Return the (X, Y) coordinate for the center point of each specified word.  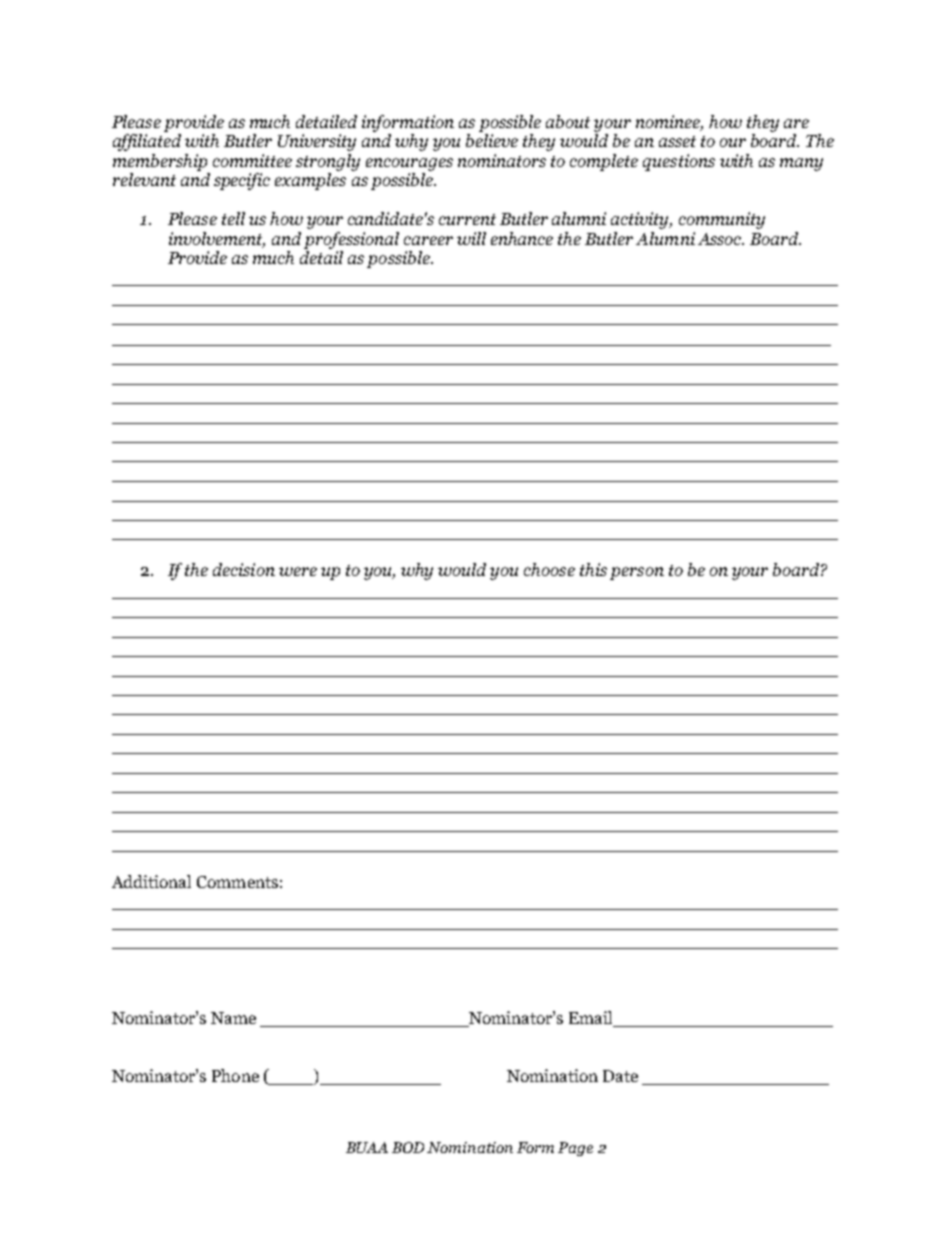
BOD (408, 1147)
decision (244, 569)
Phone (235, 1075)
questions (679, 162)
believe (492, 140)
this (593, 569)
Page (575, 1149)
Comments (237, 882)
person (637, 573)
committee (252, 160)
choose (549, 569)
